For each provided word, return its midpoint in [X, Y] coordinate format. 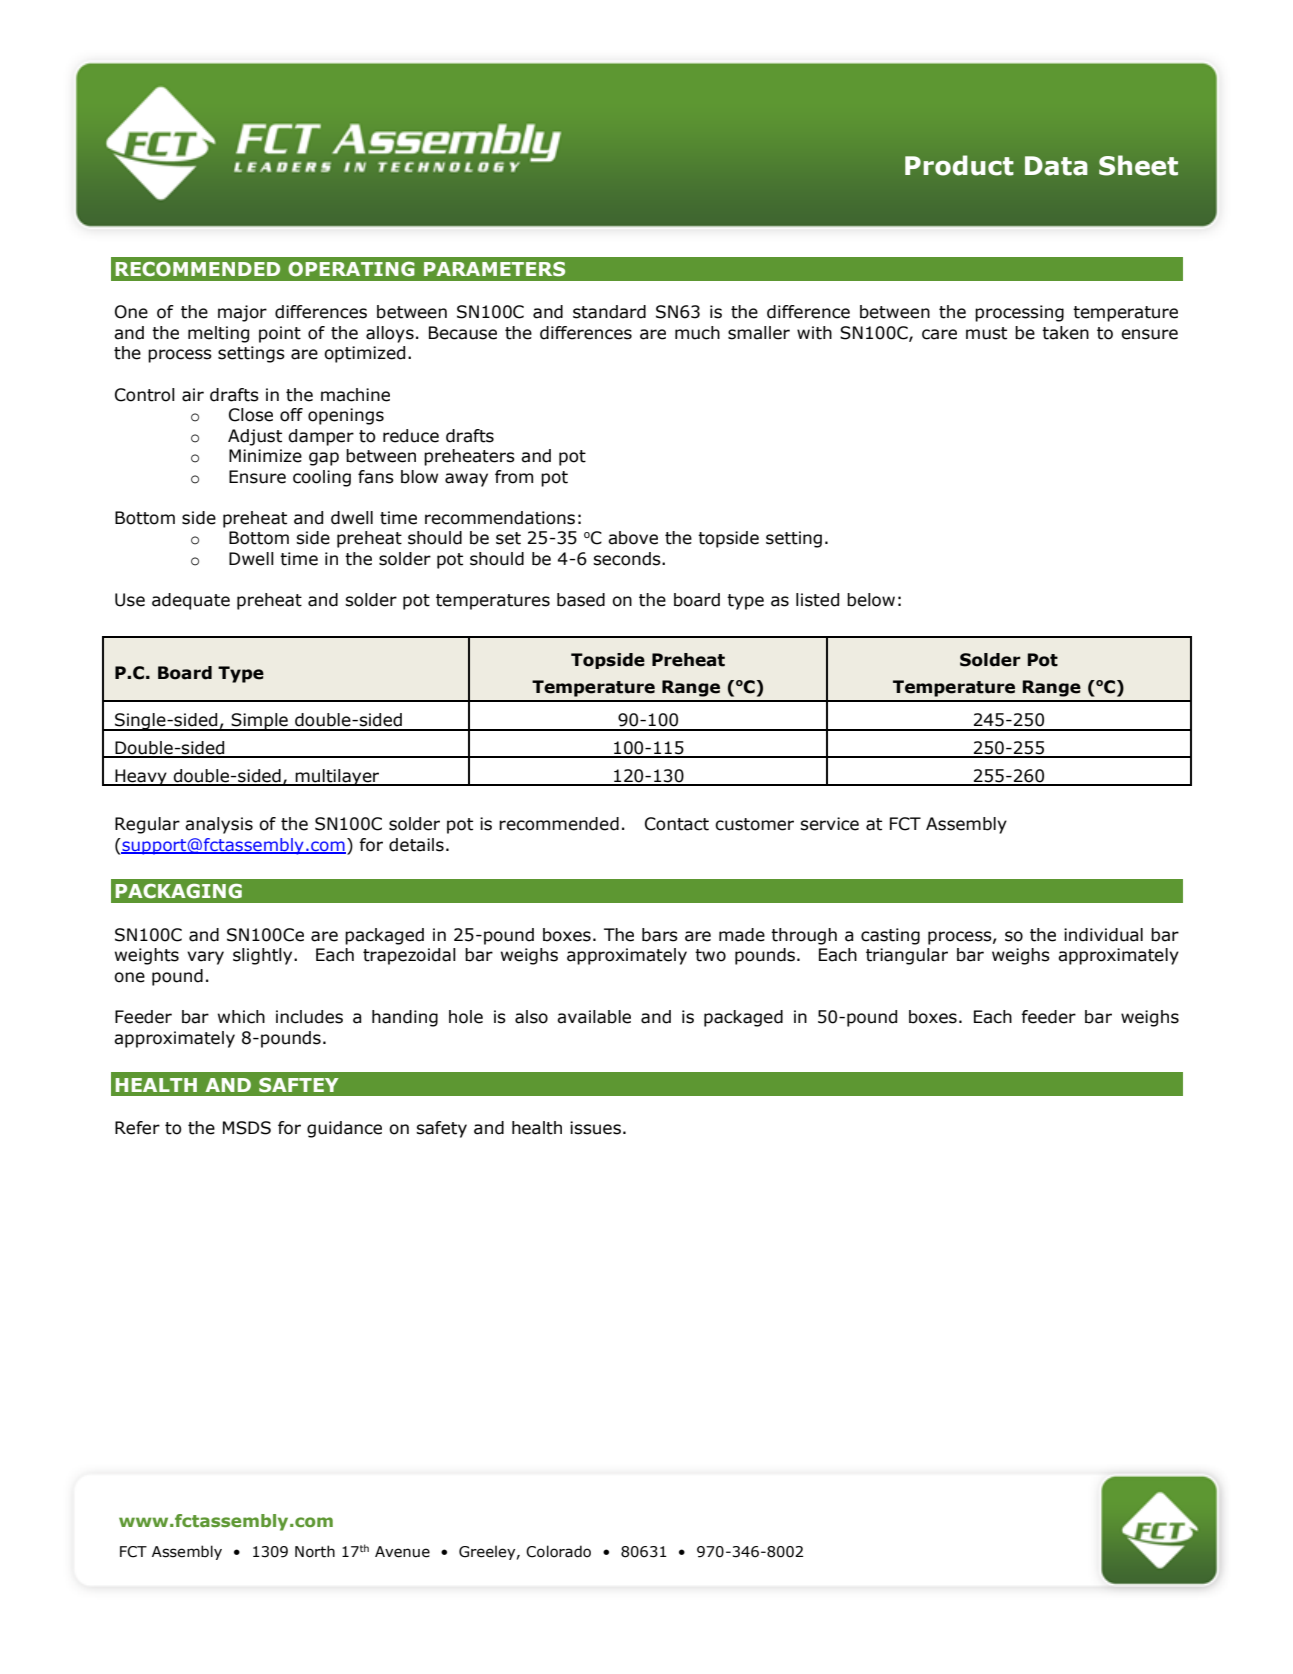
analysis [219, 825]
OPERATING [351, 269]
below [871, 600]
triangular [907, 956]
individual [1103, 935]
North [315, 1551]
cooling [322, 478]
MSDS [247, 1128]
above [633, 538]
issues [595, 1128]
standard [609, 312]
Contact [677, 824]
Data [1056, 166]
